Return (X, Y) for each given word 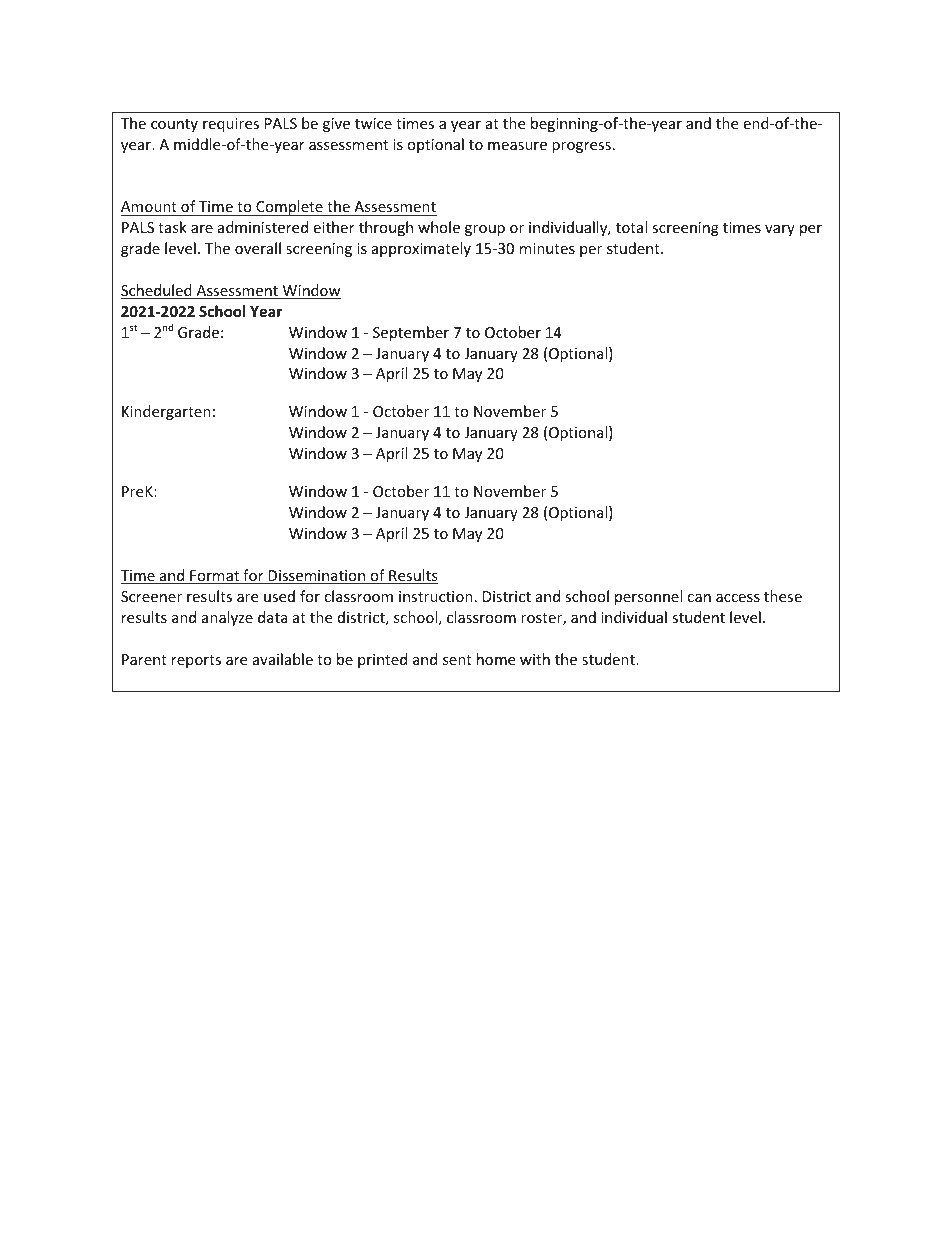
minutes (547, 248)
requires (231, 125)
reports (196, 661)
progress (581, 147)
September (411, 333)
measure (517, 146)
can (699, 598)
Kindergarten (166, 412)
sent (457, 660)
